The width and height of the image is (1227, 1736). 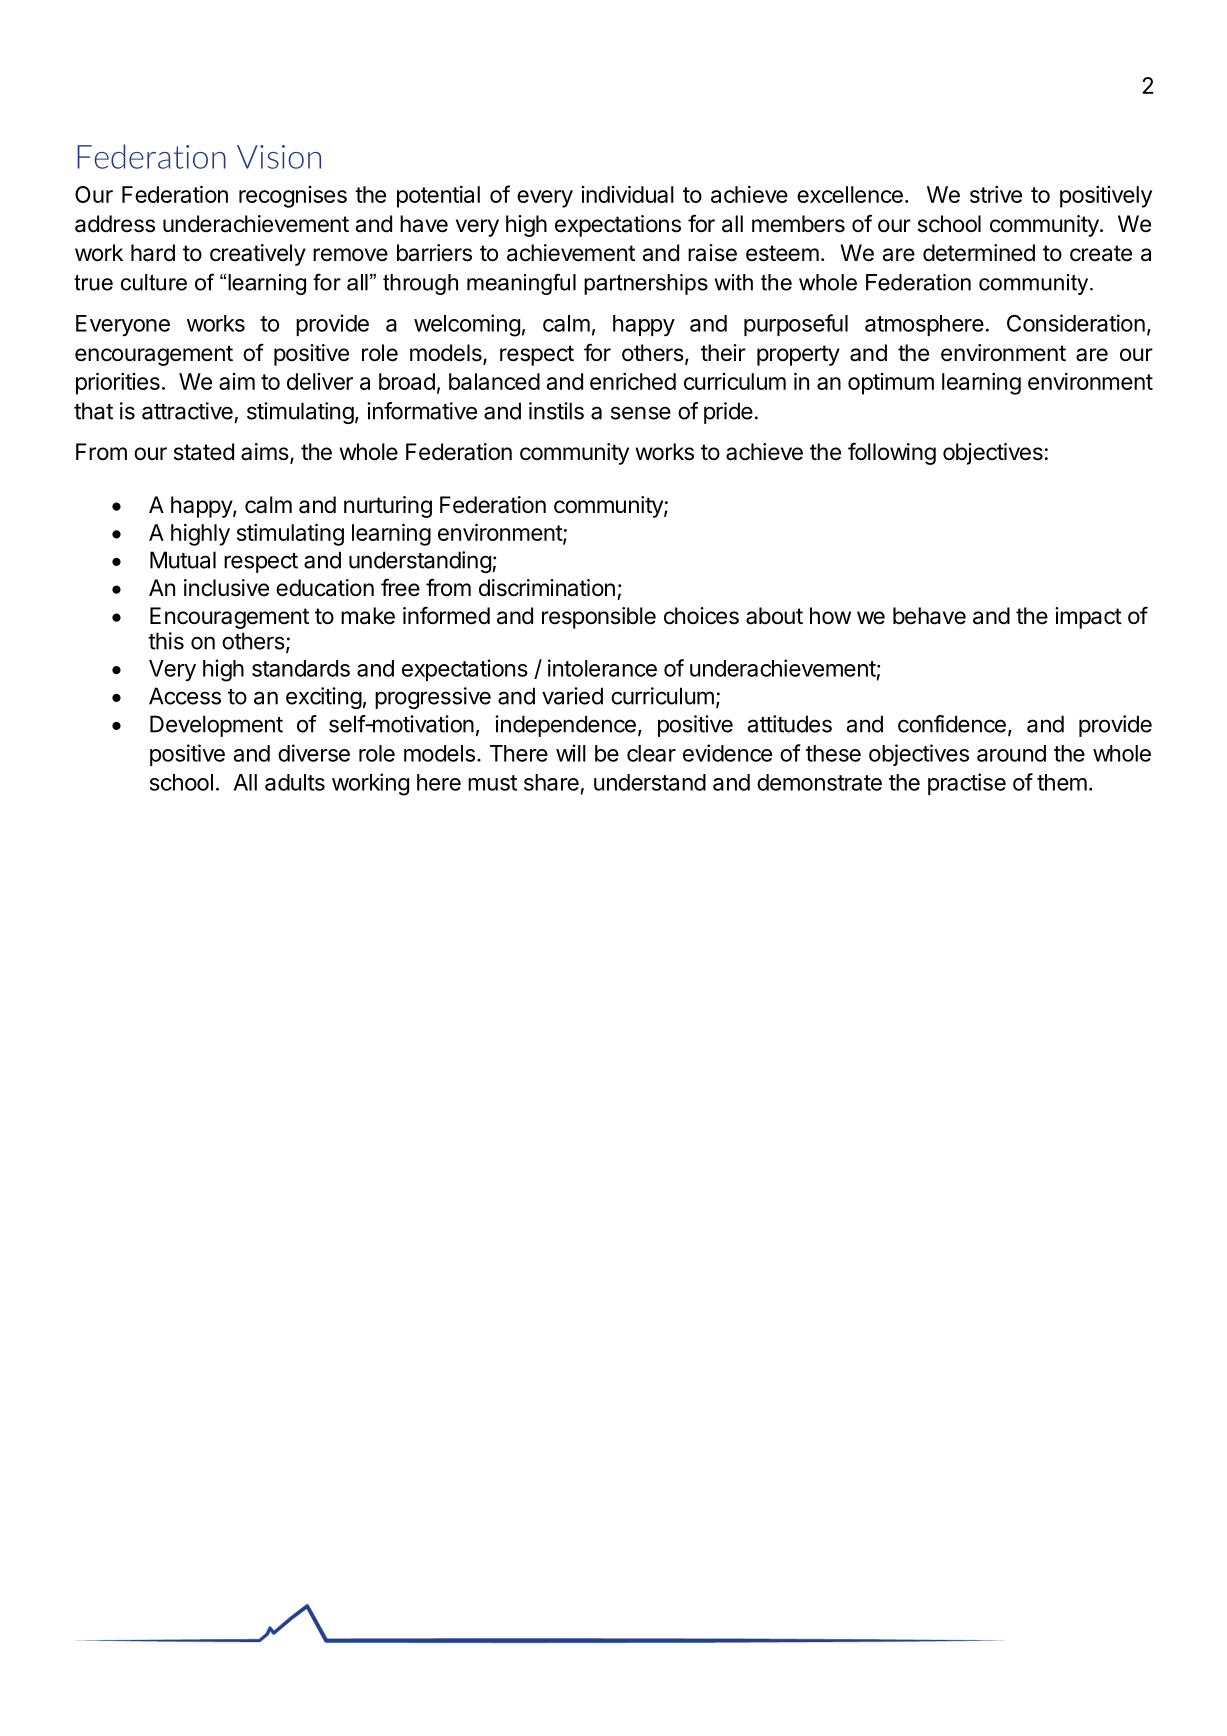 What do you see at coordinates (891, 384) in the image?
I see `optimum` at bounding box center [891, 384].
